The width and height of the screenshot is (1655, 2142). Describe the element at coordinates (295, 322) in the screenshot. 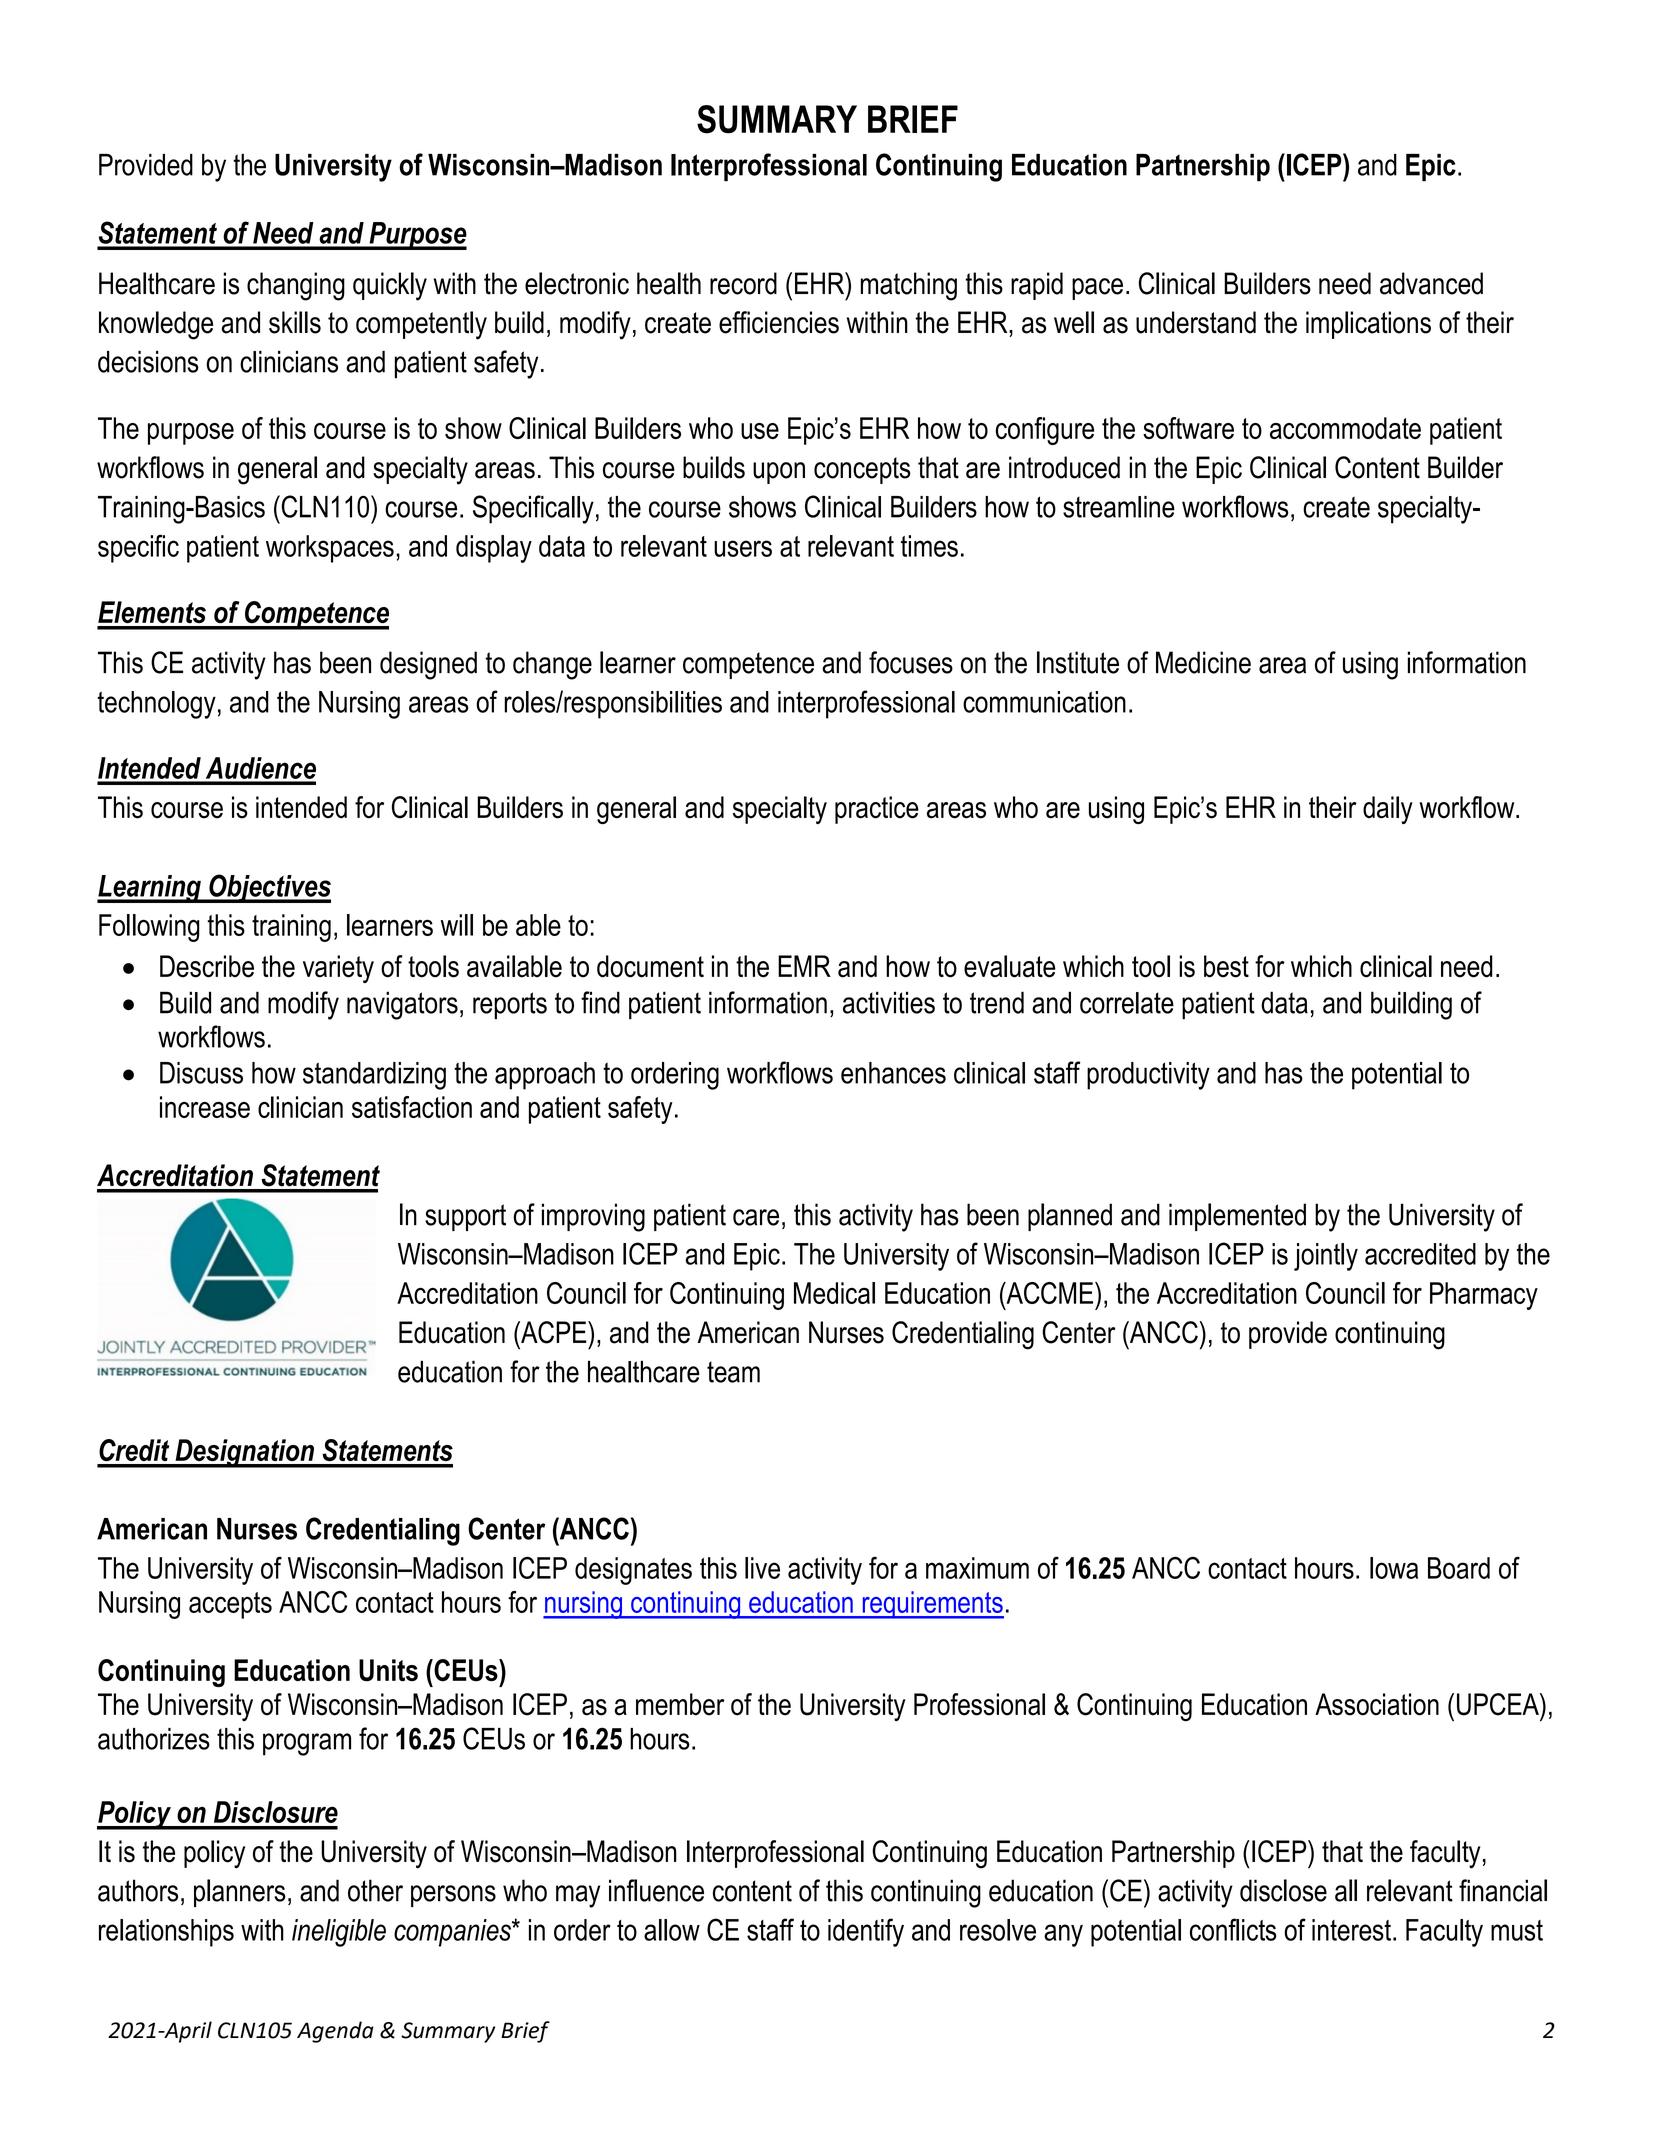

I see `skills` at that location.
